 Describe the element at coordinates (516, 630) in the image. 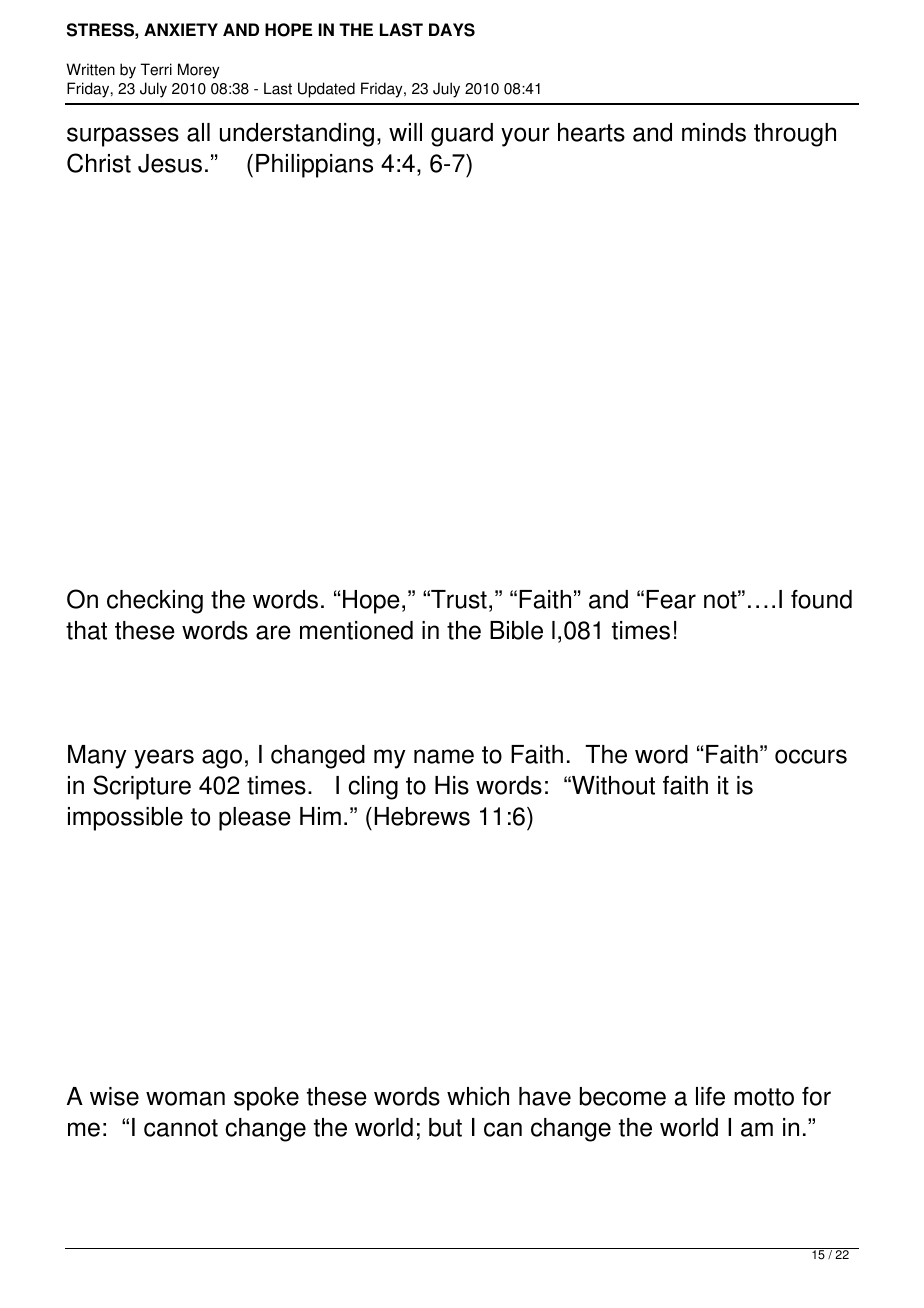

I see `Bible` at that location.
